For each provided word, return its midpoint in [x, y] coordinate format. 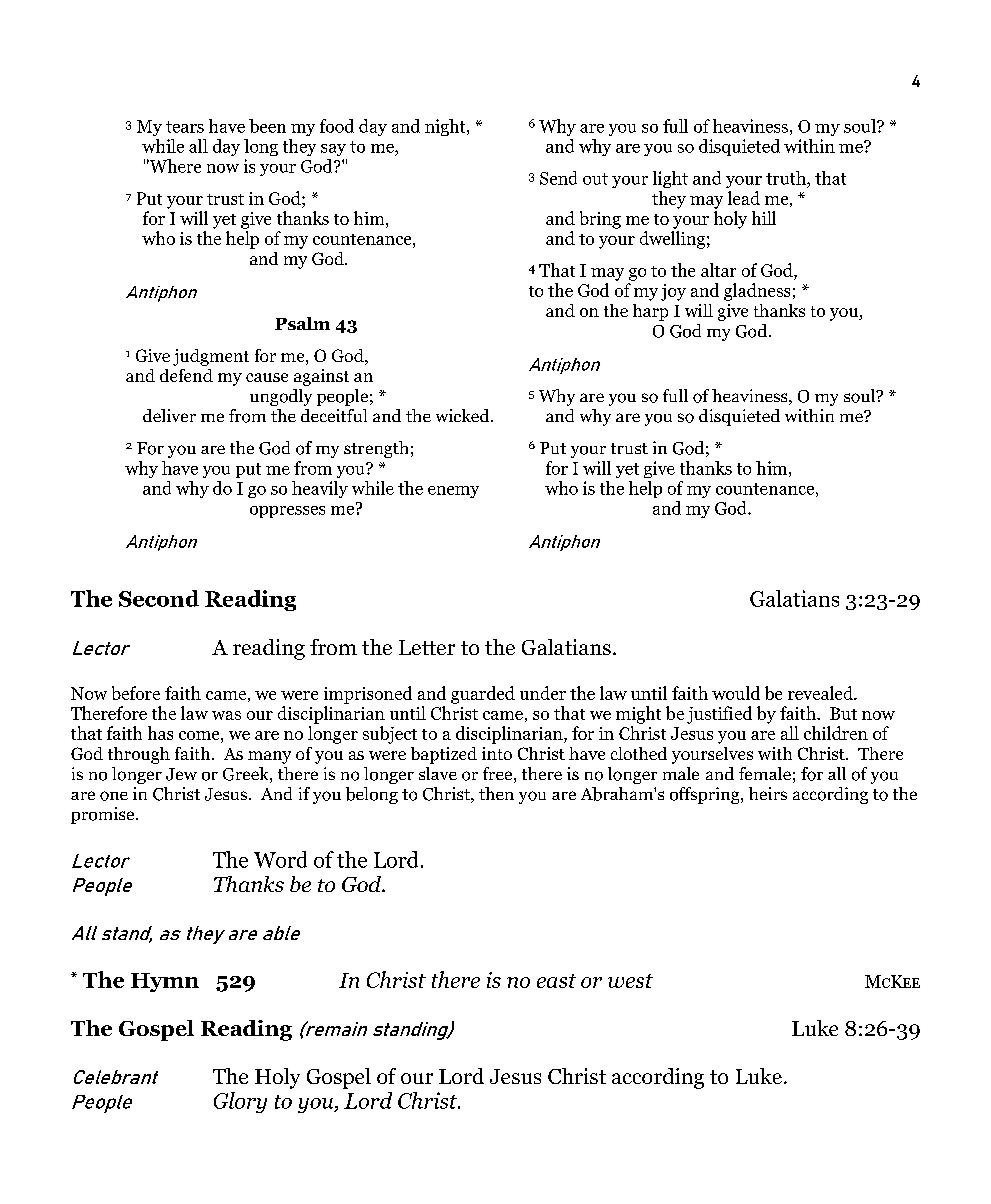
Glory [240, 1102]
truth [787, 178]
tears [185, 127]
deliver [169, 415]
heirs [768, 793]
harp [650, 312]
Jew [181, 774]
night [446, 127]
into [497, 753]
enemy [453, 492]
